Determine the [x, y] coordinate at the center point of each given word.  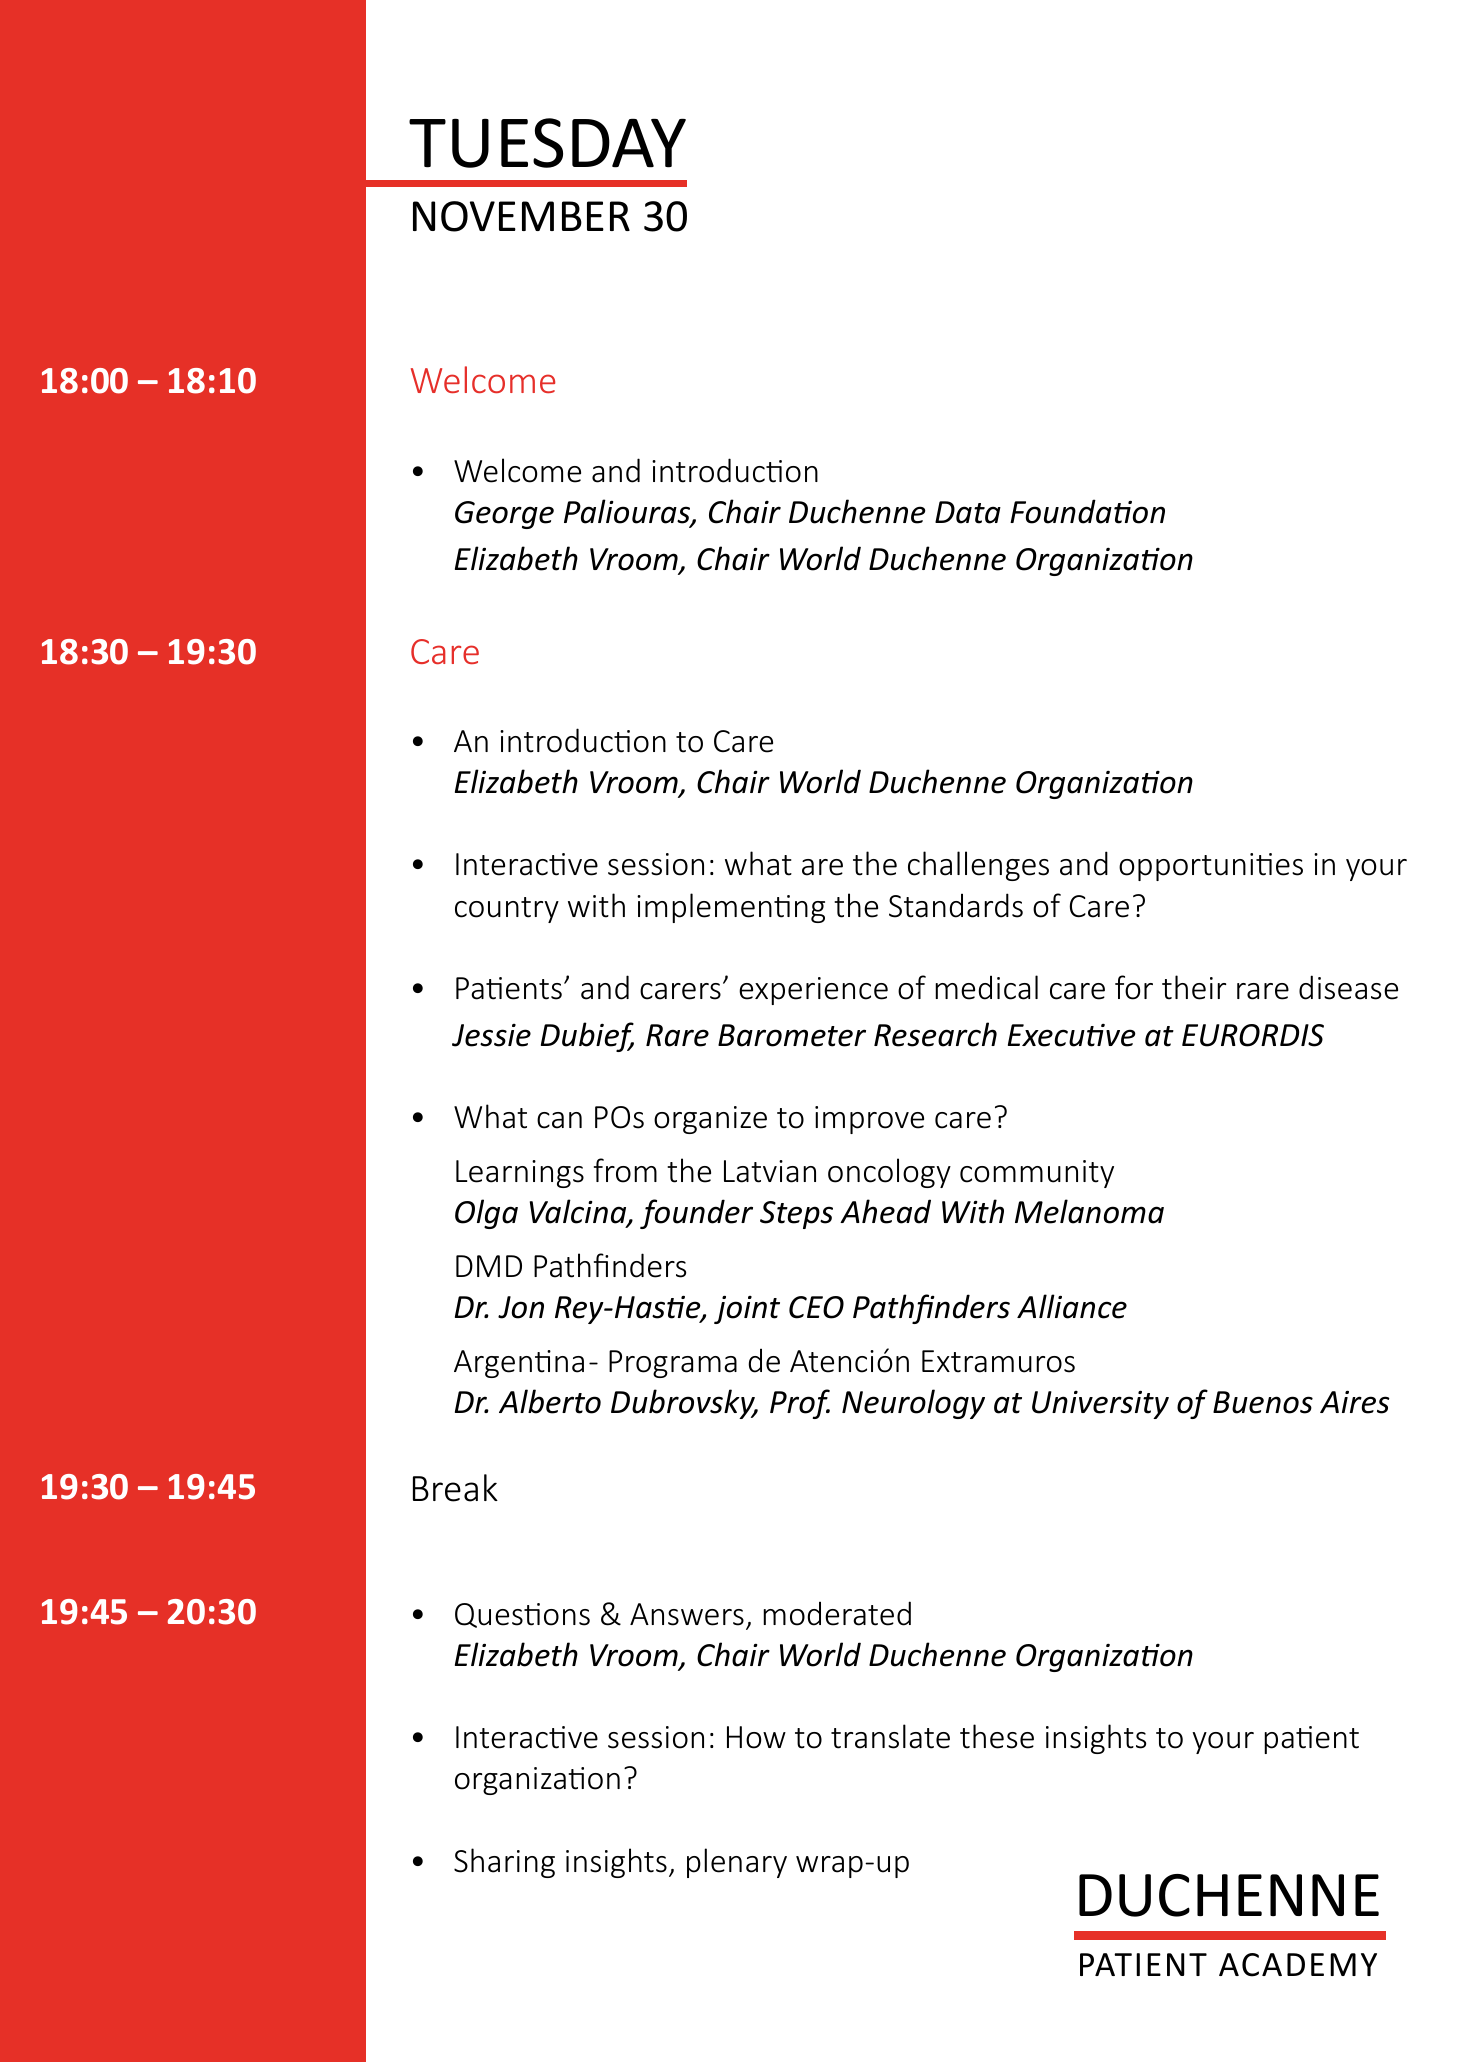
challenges [978, 866]
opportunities [1211, 867]
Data [968, 512]
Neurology [913, 1404]
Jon [521, 1307]
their [1194, 987]
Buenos [1263, 1402]
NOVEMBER [521, 216]
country [507, 910]
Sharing [504, 1863]
